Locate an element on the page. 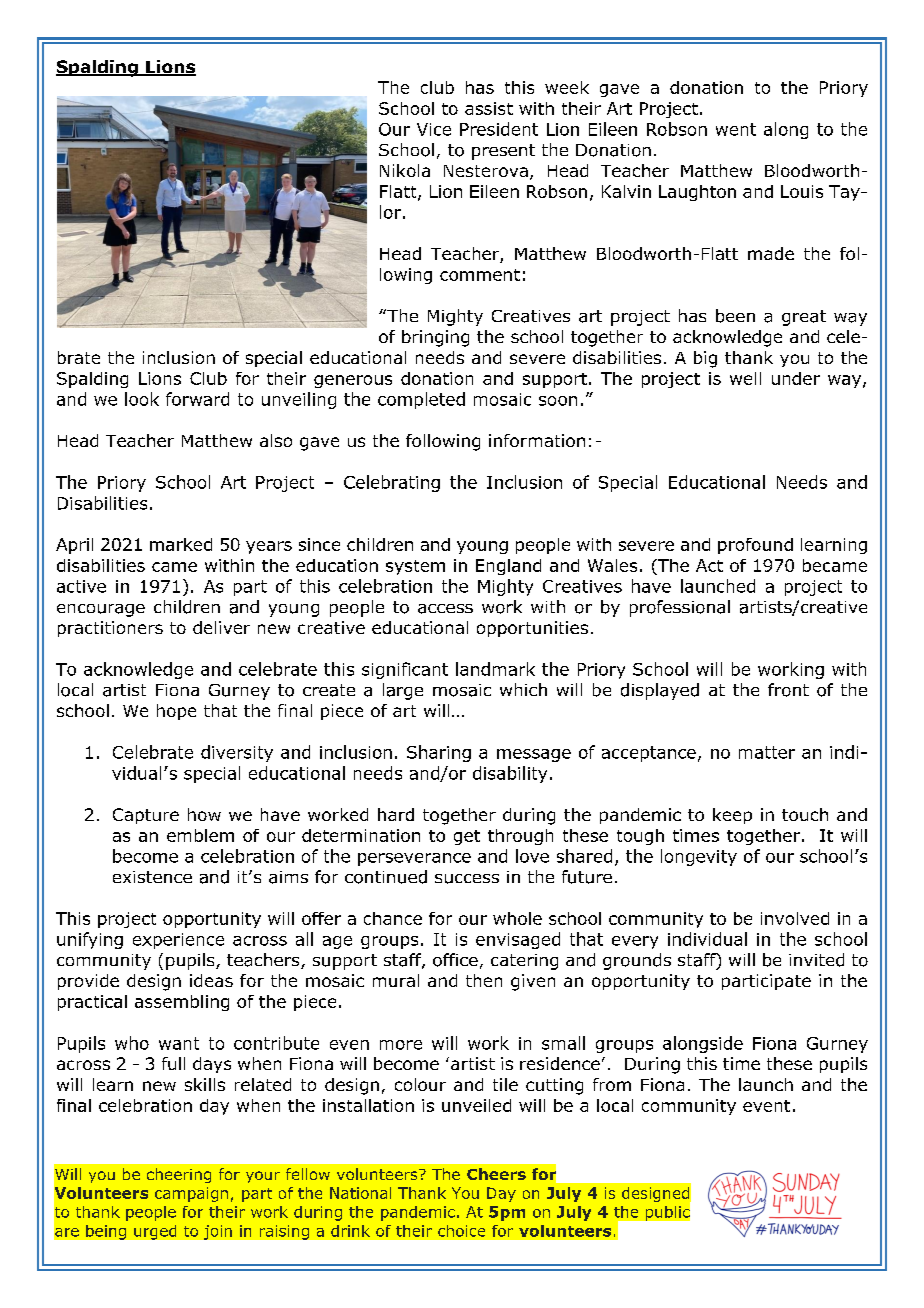  Vice is located at coordinates (434, 129).
